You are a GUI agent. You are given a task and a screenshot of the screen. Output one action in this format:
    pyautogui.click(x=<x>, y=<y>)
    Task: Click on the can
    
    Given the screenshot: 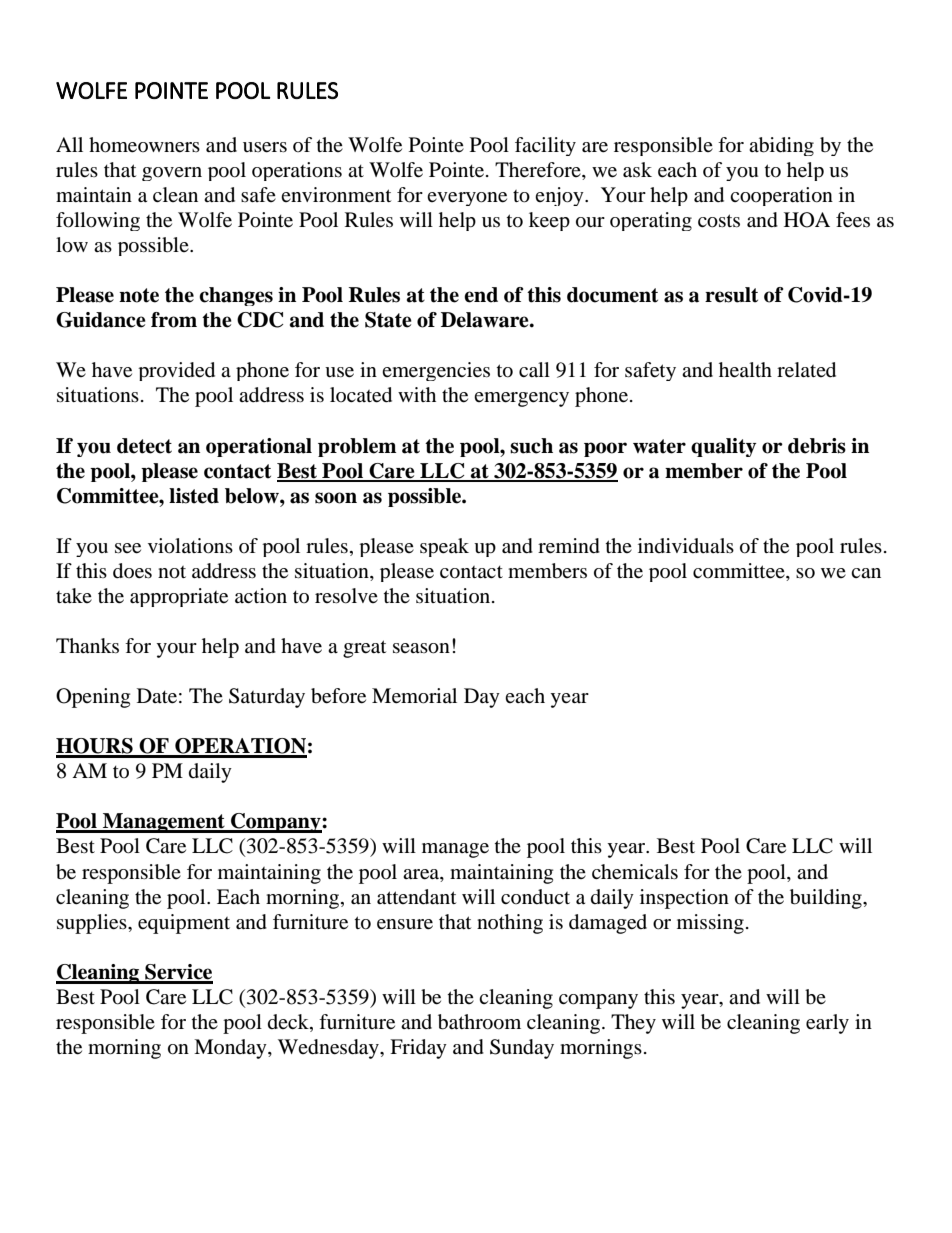 What is the action you would take?
    pyautogui.click(x=866, y=573)
